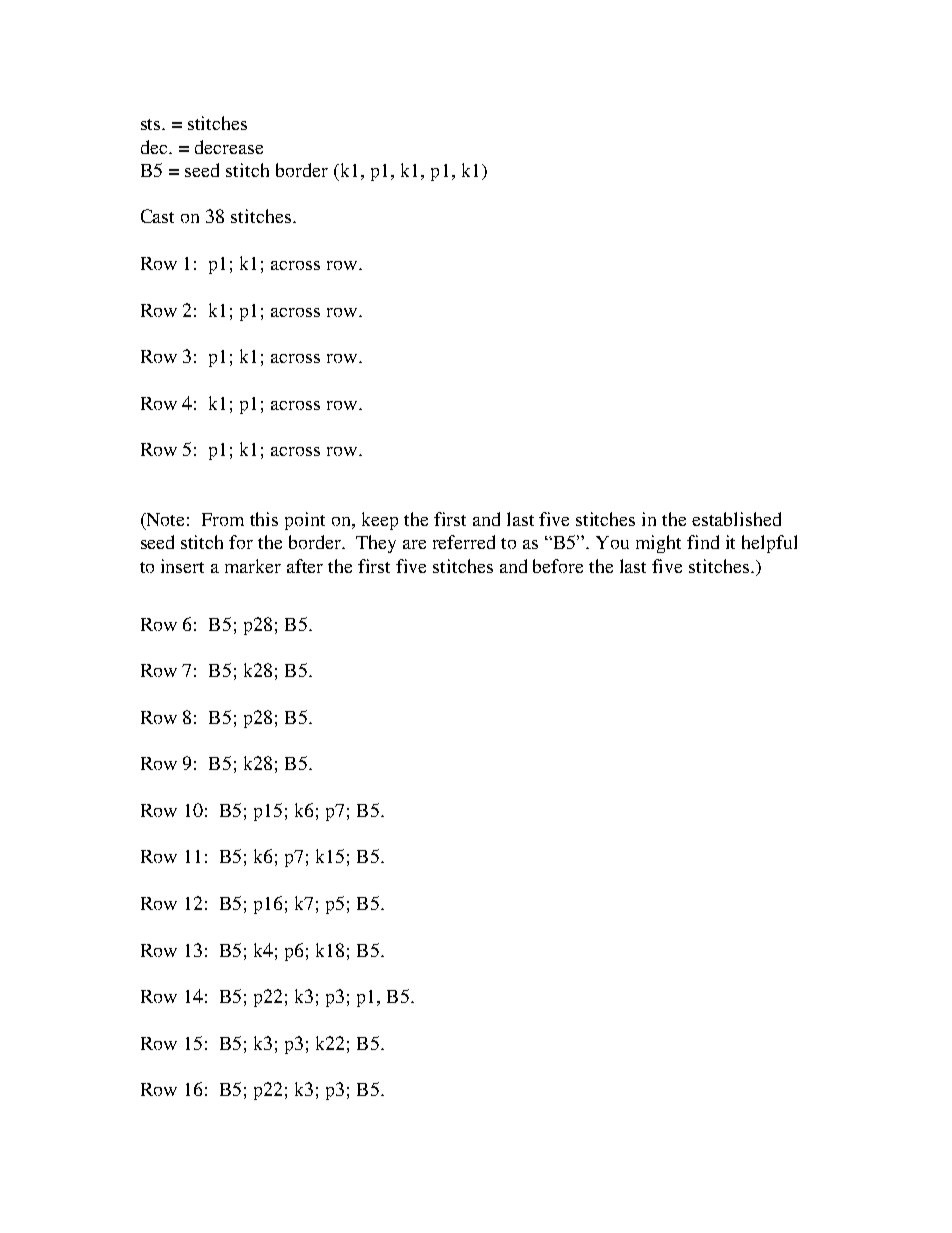  I want to click on They, so click(376, 544).
